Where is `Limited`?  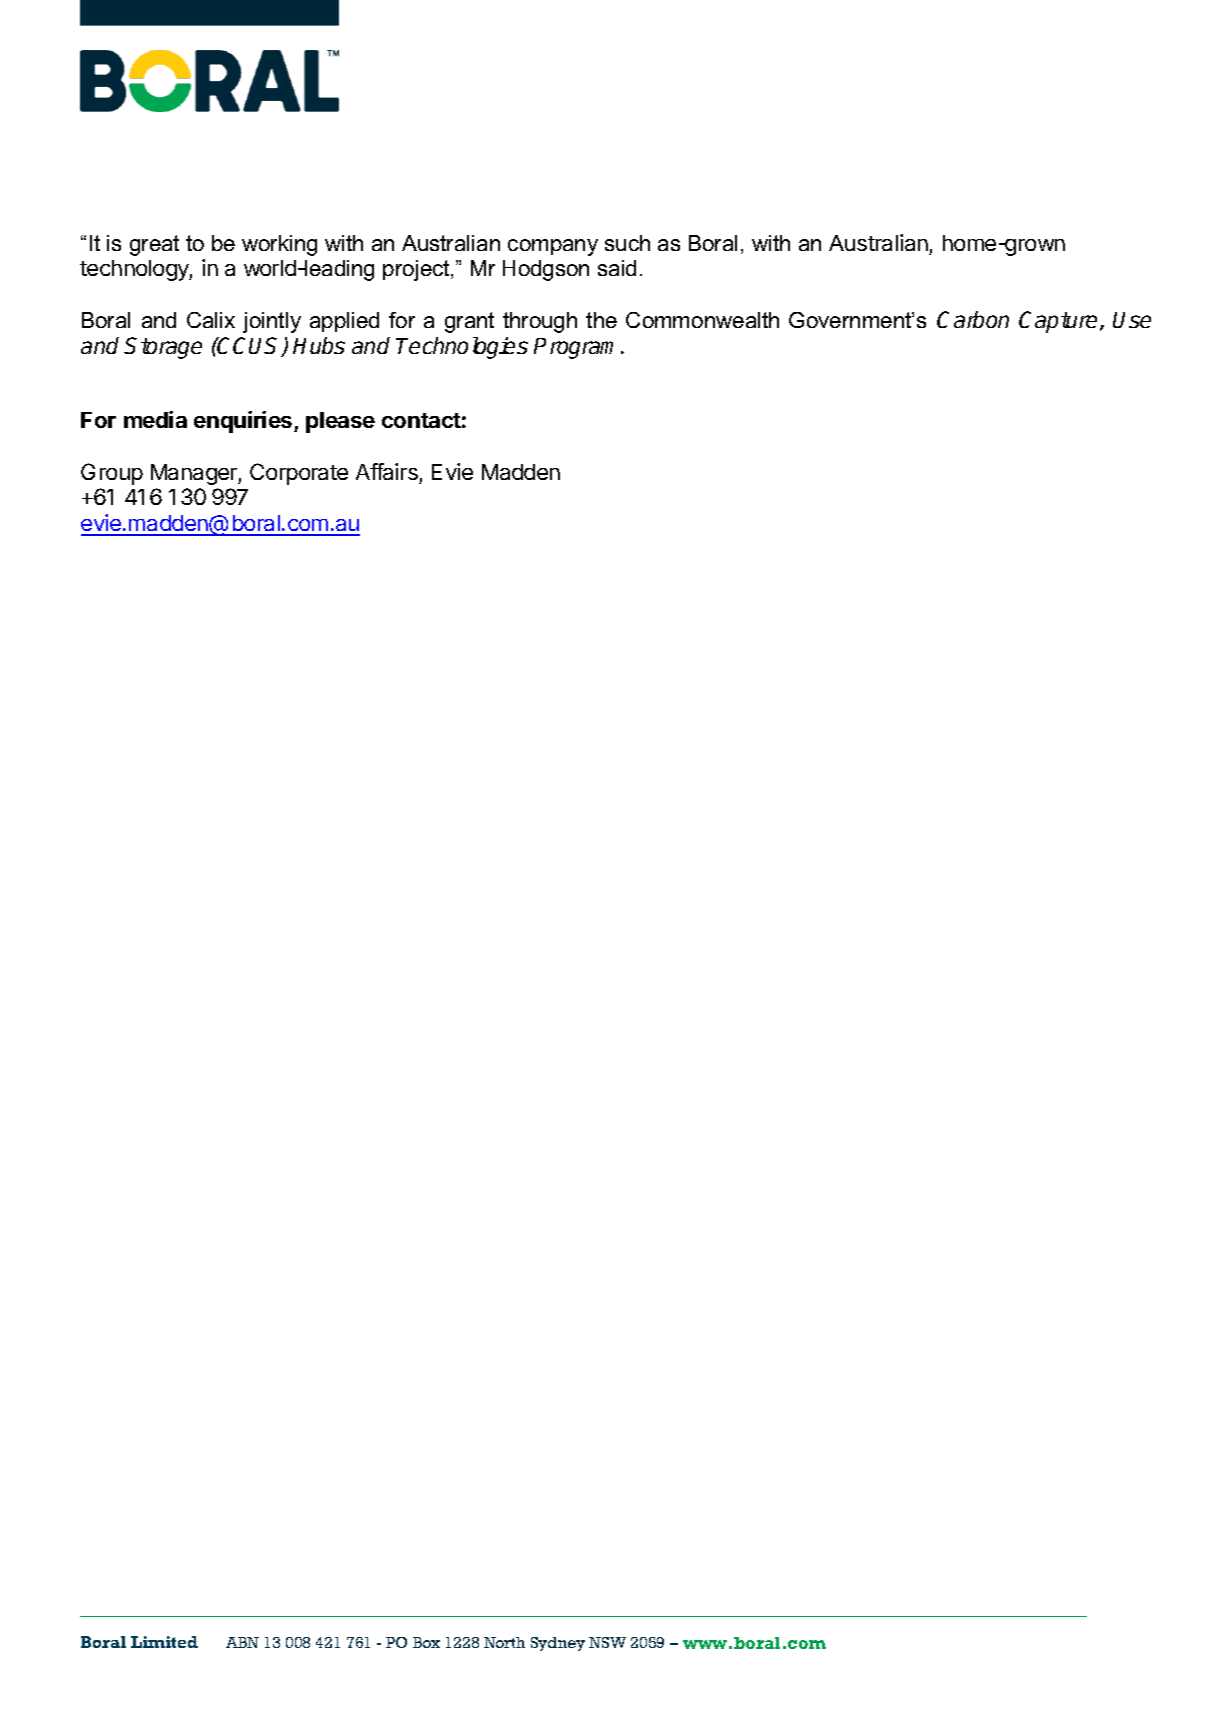
Limited is located at coordinates (164, 1642).
